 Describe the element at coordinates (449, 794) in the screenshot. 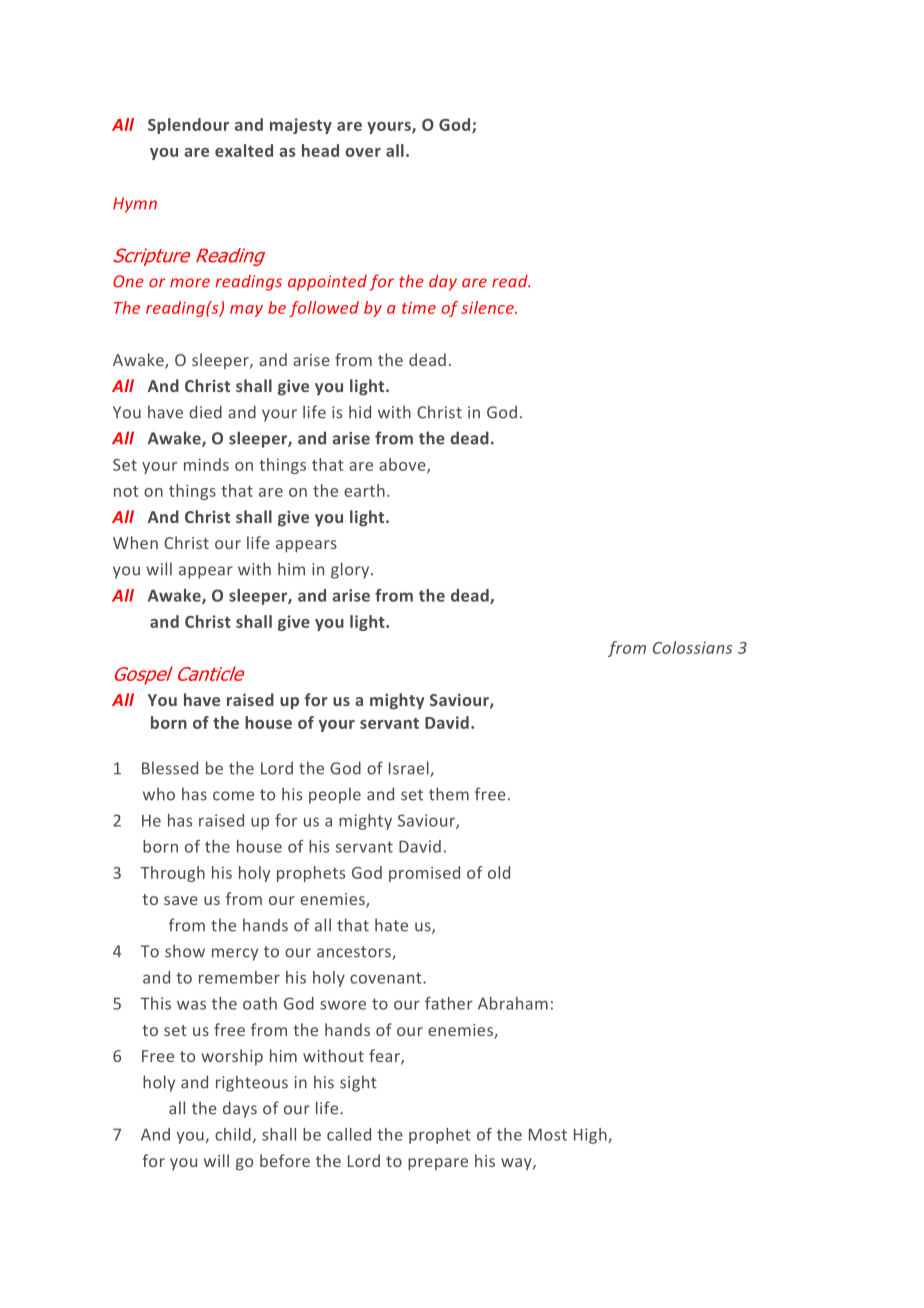

I see `them` at that location.
